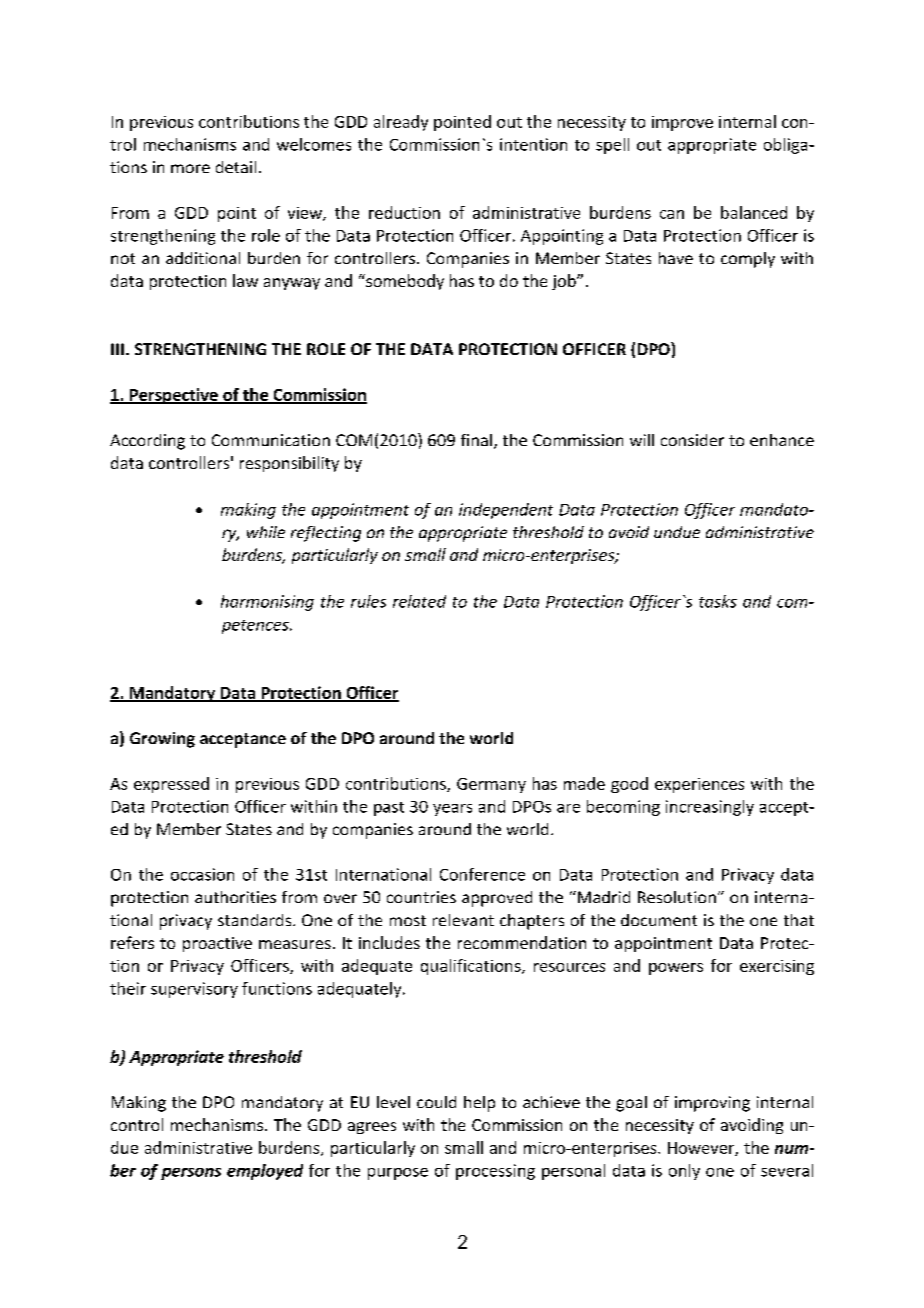  Describe the element at coordinates (682, 123) in the image. I see `improve` at that location.
